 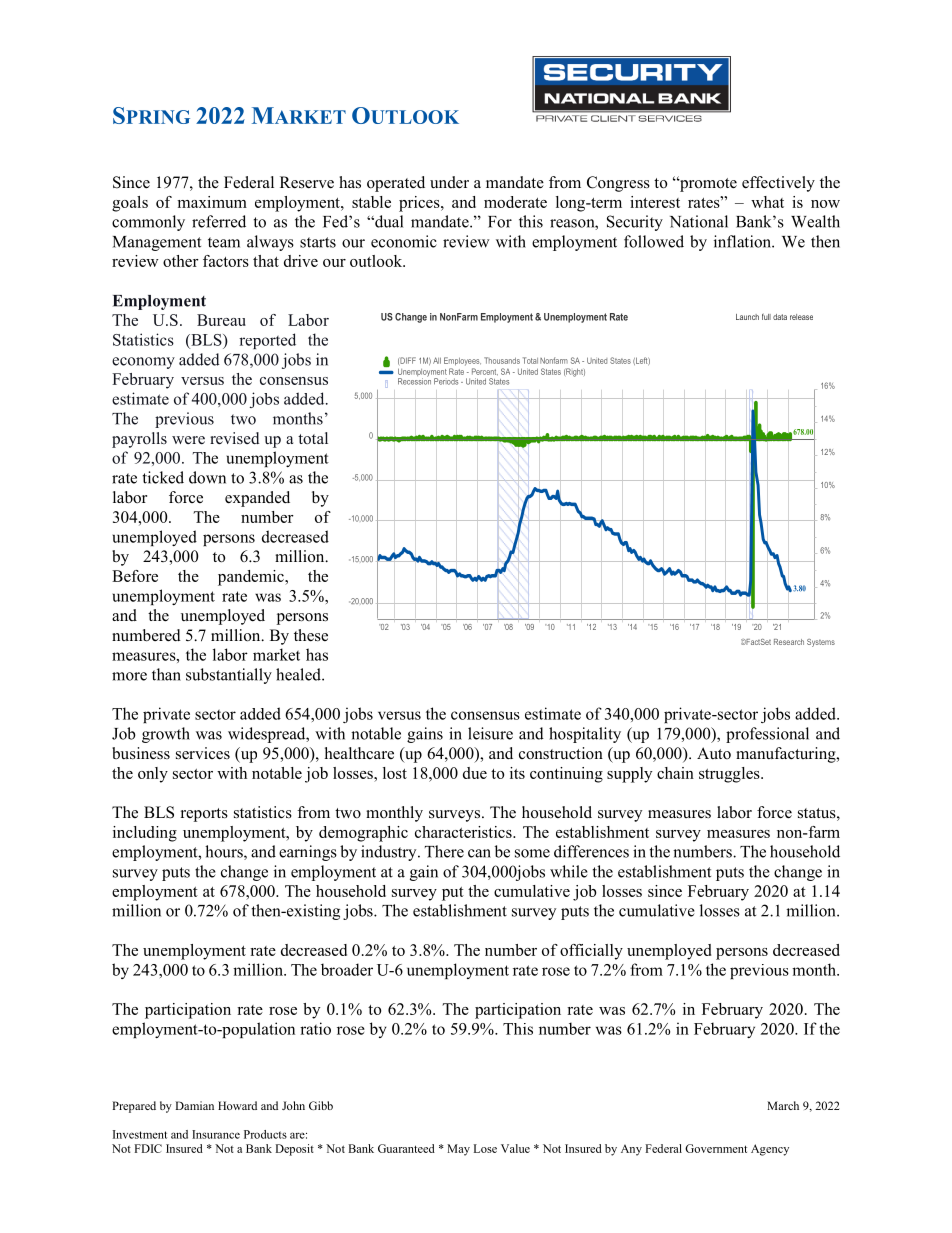 I want to click on Insurance, so click(x=216, y=1134).
